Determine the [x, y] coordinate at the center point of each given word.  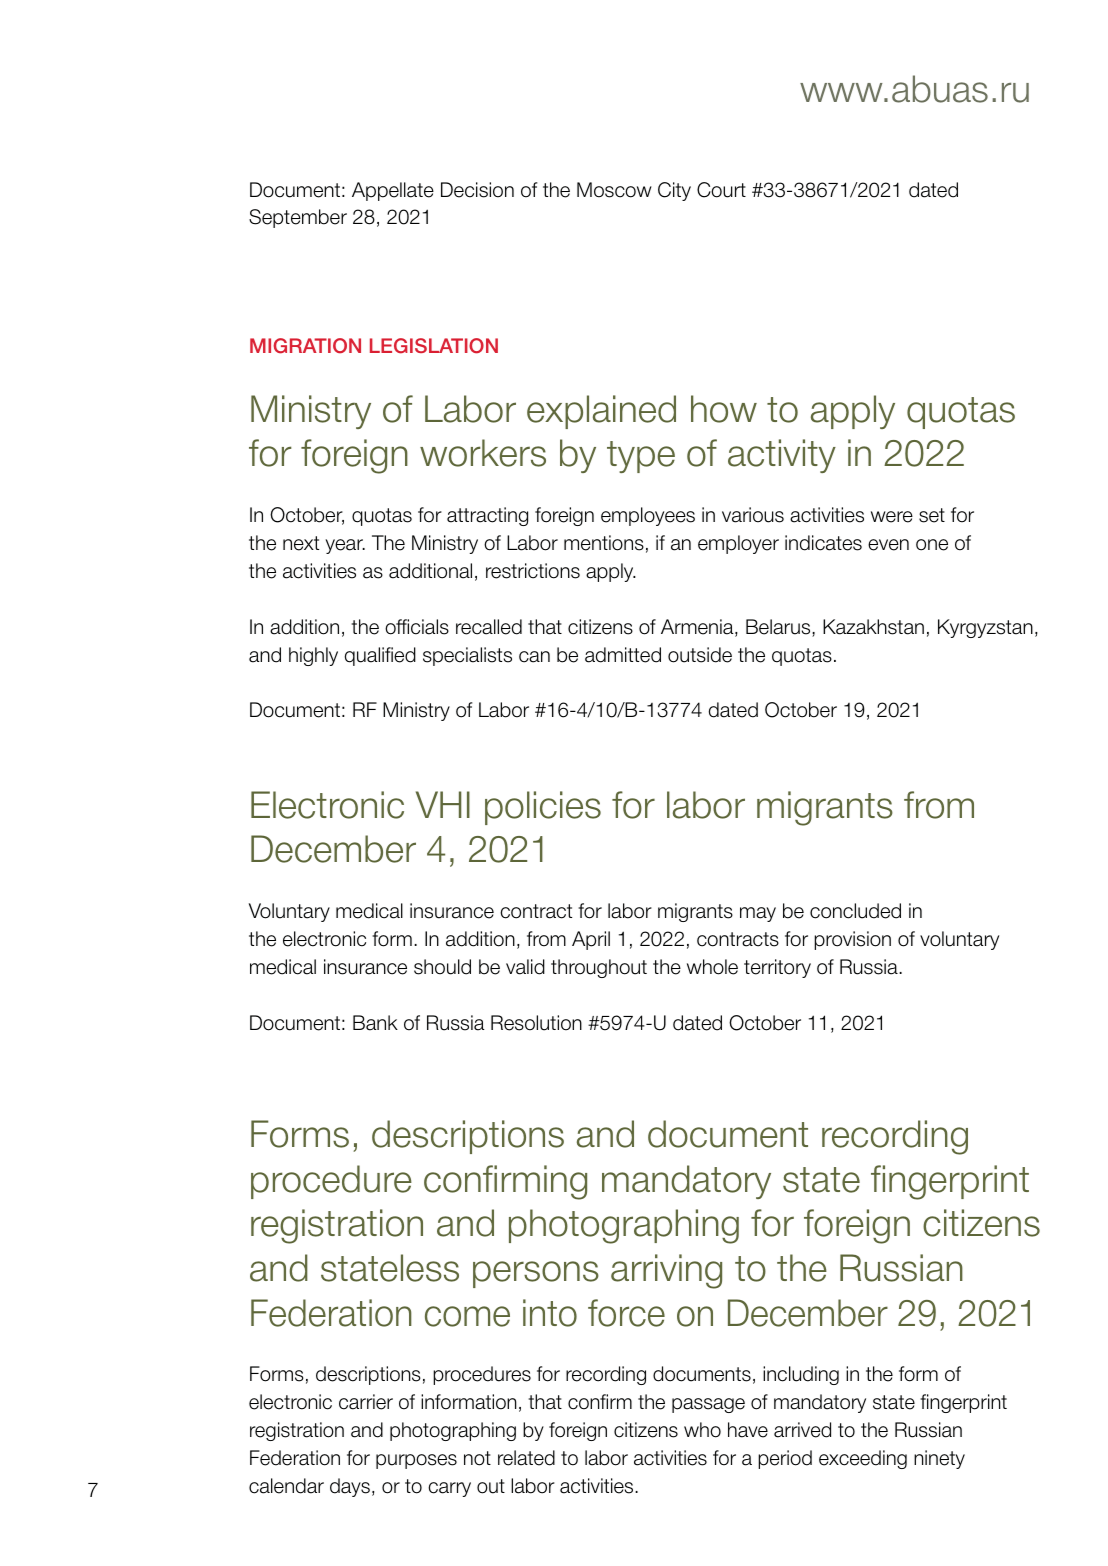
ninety [939, 1459]
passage [708, 1405]
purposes [416, 1461]
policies [543, 808]
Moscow [614, 190]
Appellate [393, 191]
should [442, 967]
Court [721, 190]
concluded [855, 911]
